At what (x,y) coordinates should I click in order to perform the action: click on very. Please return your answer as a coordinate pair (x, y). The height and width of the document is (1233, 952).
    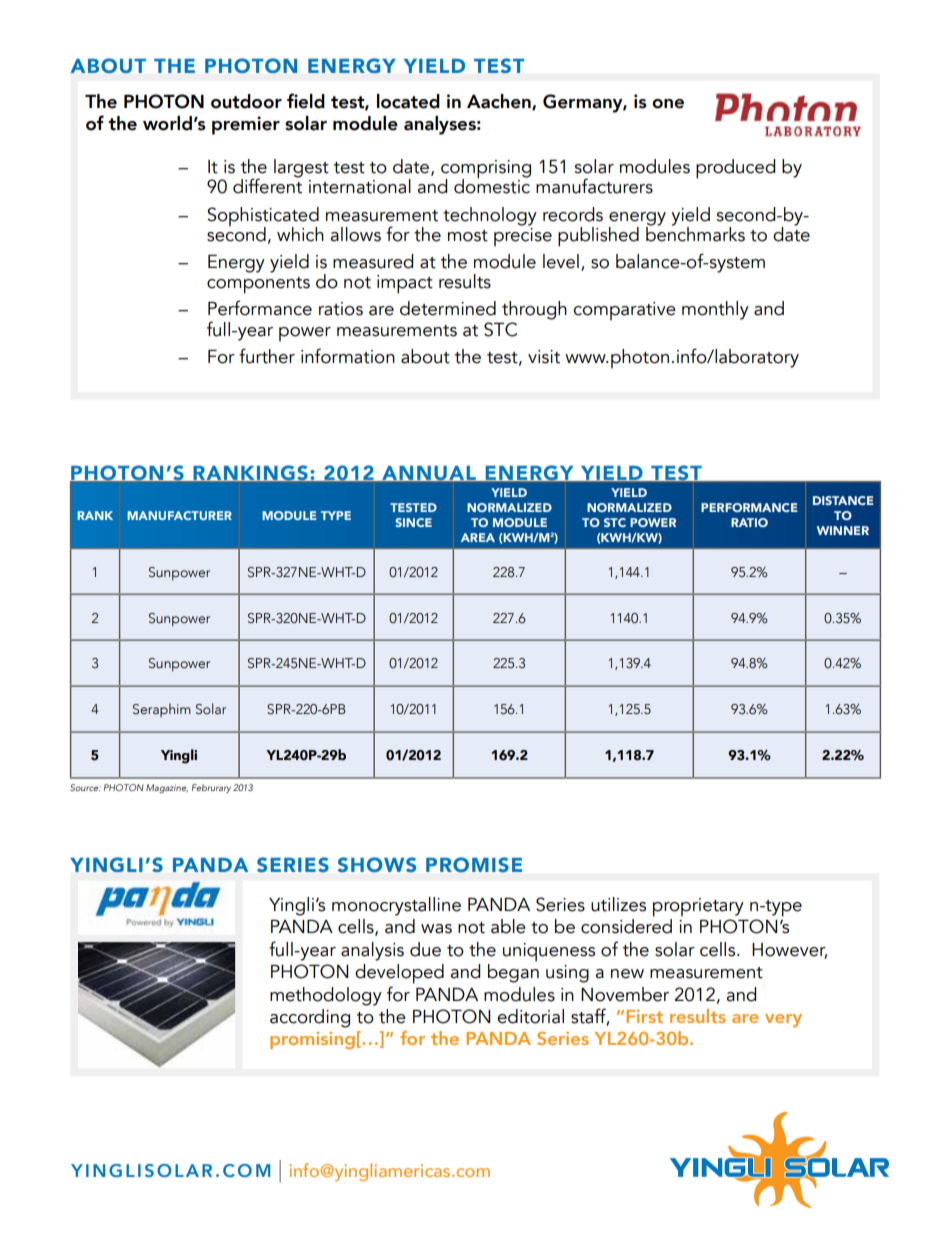
    Looking at the image, I should click on (783, 1020).
